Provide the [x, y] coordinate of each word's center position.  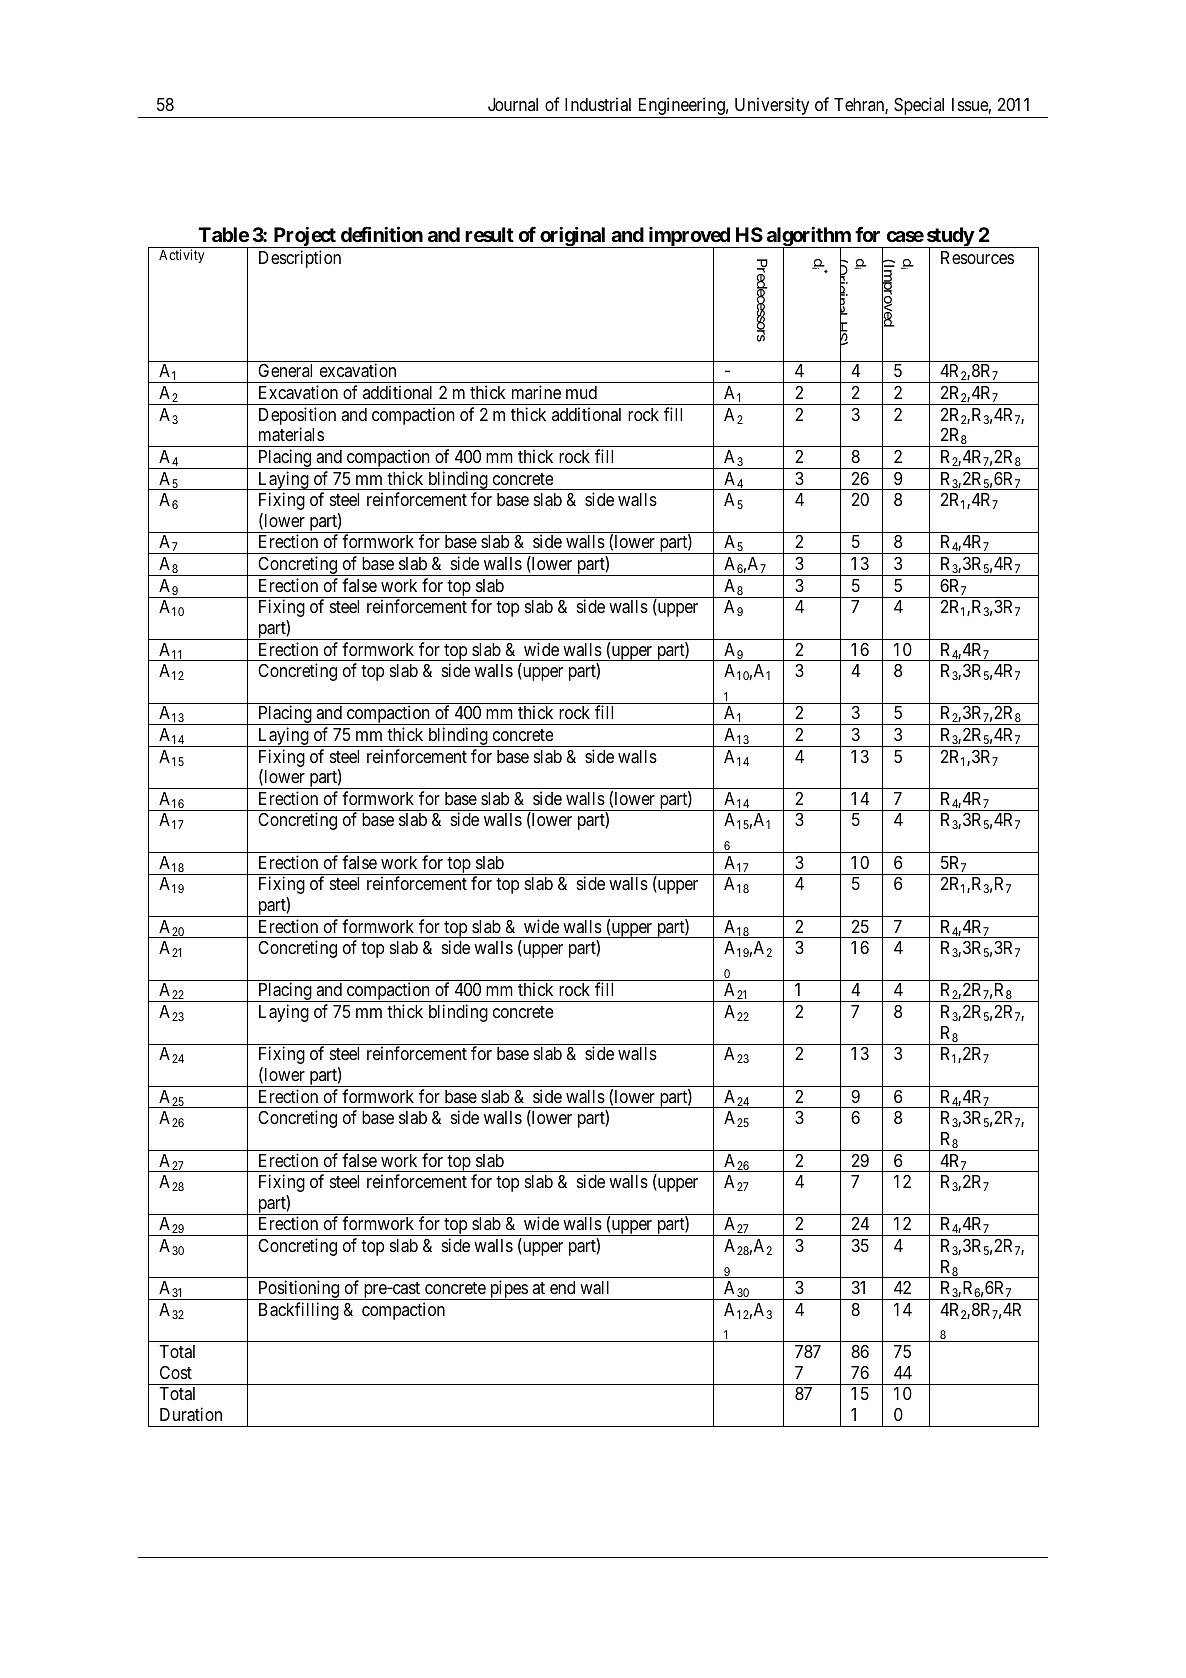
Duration [191, 1414]
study [949, 238]
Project [304, 237]
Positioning [299, 1290]
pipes [508, 1290]
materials [291, 434]
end [562, 1287]
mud [581, 392]
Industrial [598, 104]
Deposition [297, 417]
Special [919, 106]
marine [536, 392]
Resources [977, 257]
